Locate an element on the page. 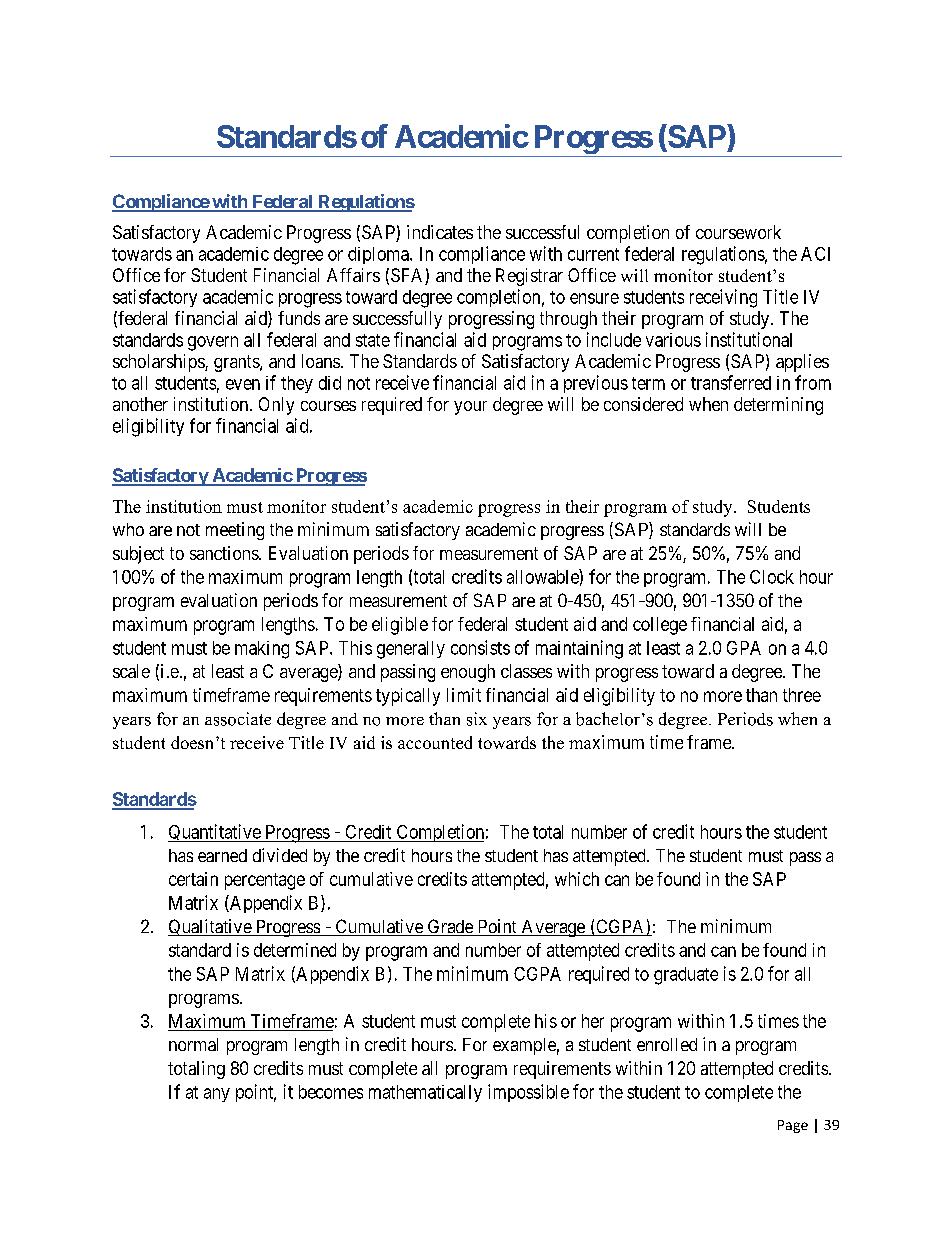 The image size is (952, 1233). enough is located at coordinates (468, 673).
